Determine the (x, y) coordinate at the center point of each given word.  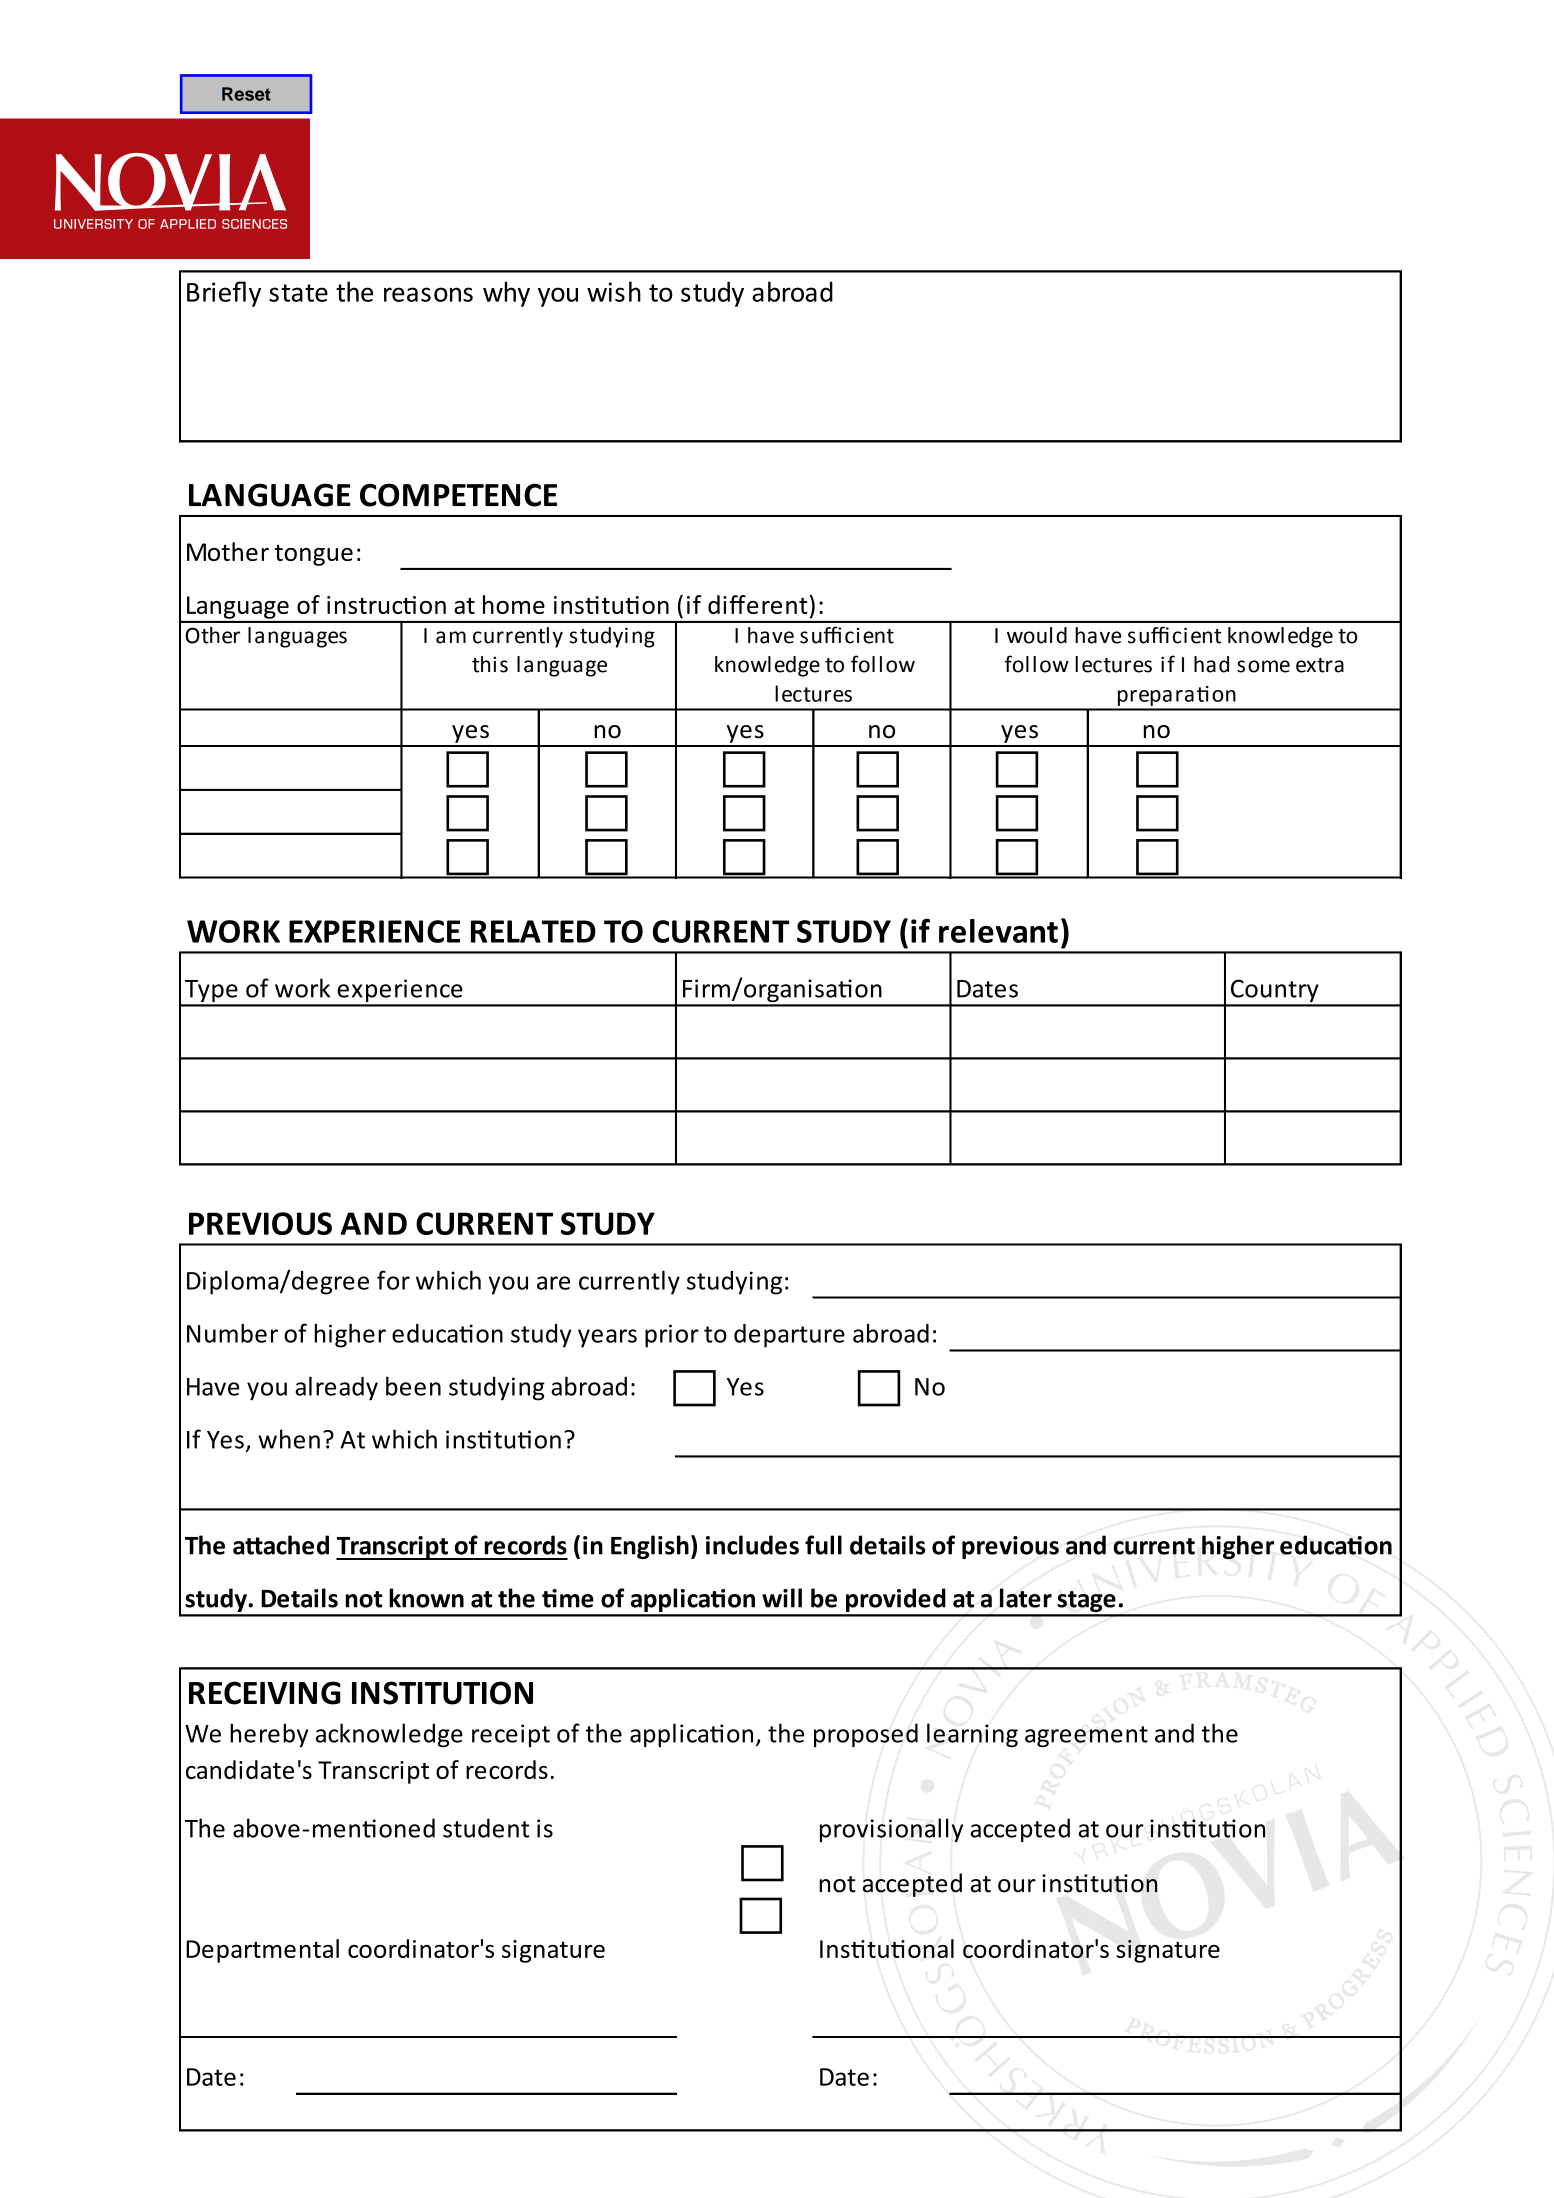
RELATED (533, 931)
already (336, 1388)
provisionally (891, 1830)
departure (789, 1336)
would (1037, 635)
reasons (428, 294)
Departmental (262, 1951)
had (1211, 664)
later (1026, 1598)
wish (614, 291)
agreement (1086, 1736)
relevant (998, 931)
